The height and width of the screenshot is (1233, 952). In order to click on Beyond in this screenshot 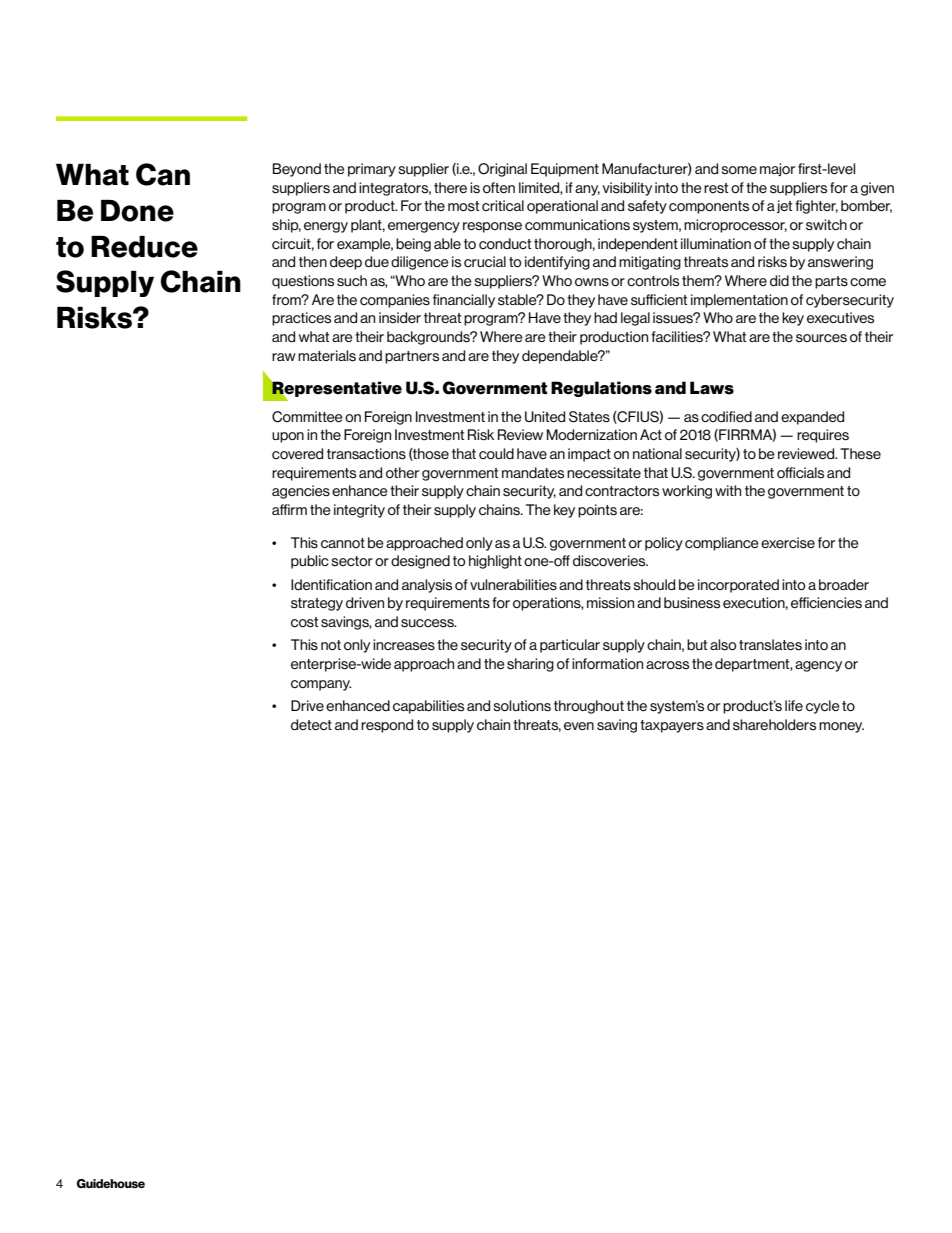, I will do `click(297, 170)`.
